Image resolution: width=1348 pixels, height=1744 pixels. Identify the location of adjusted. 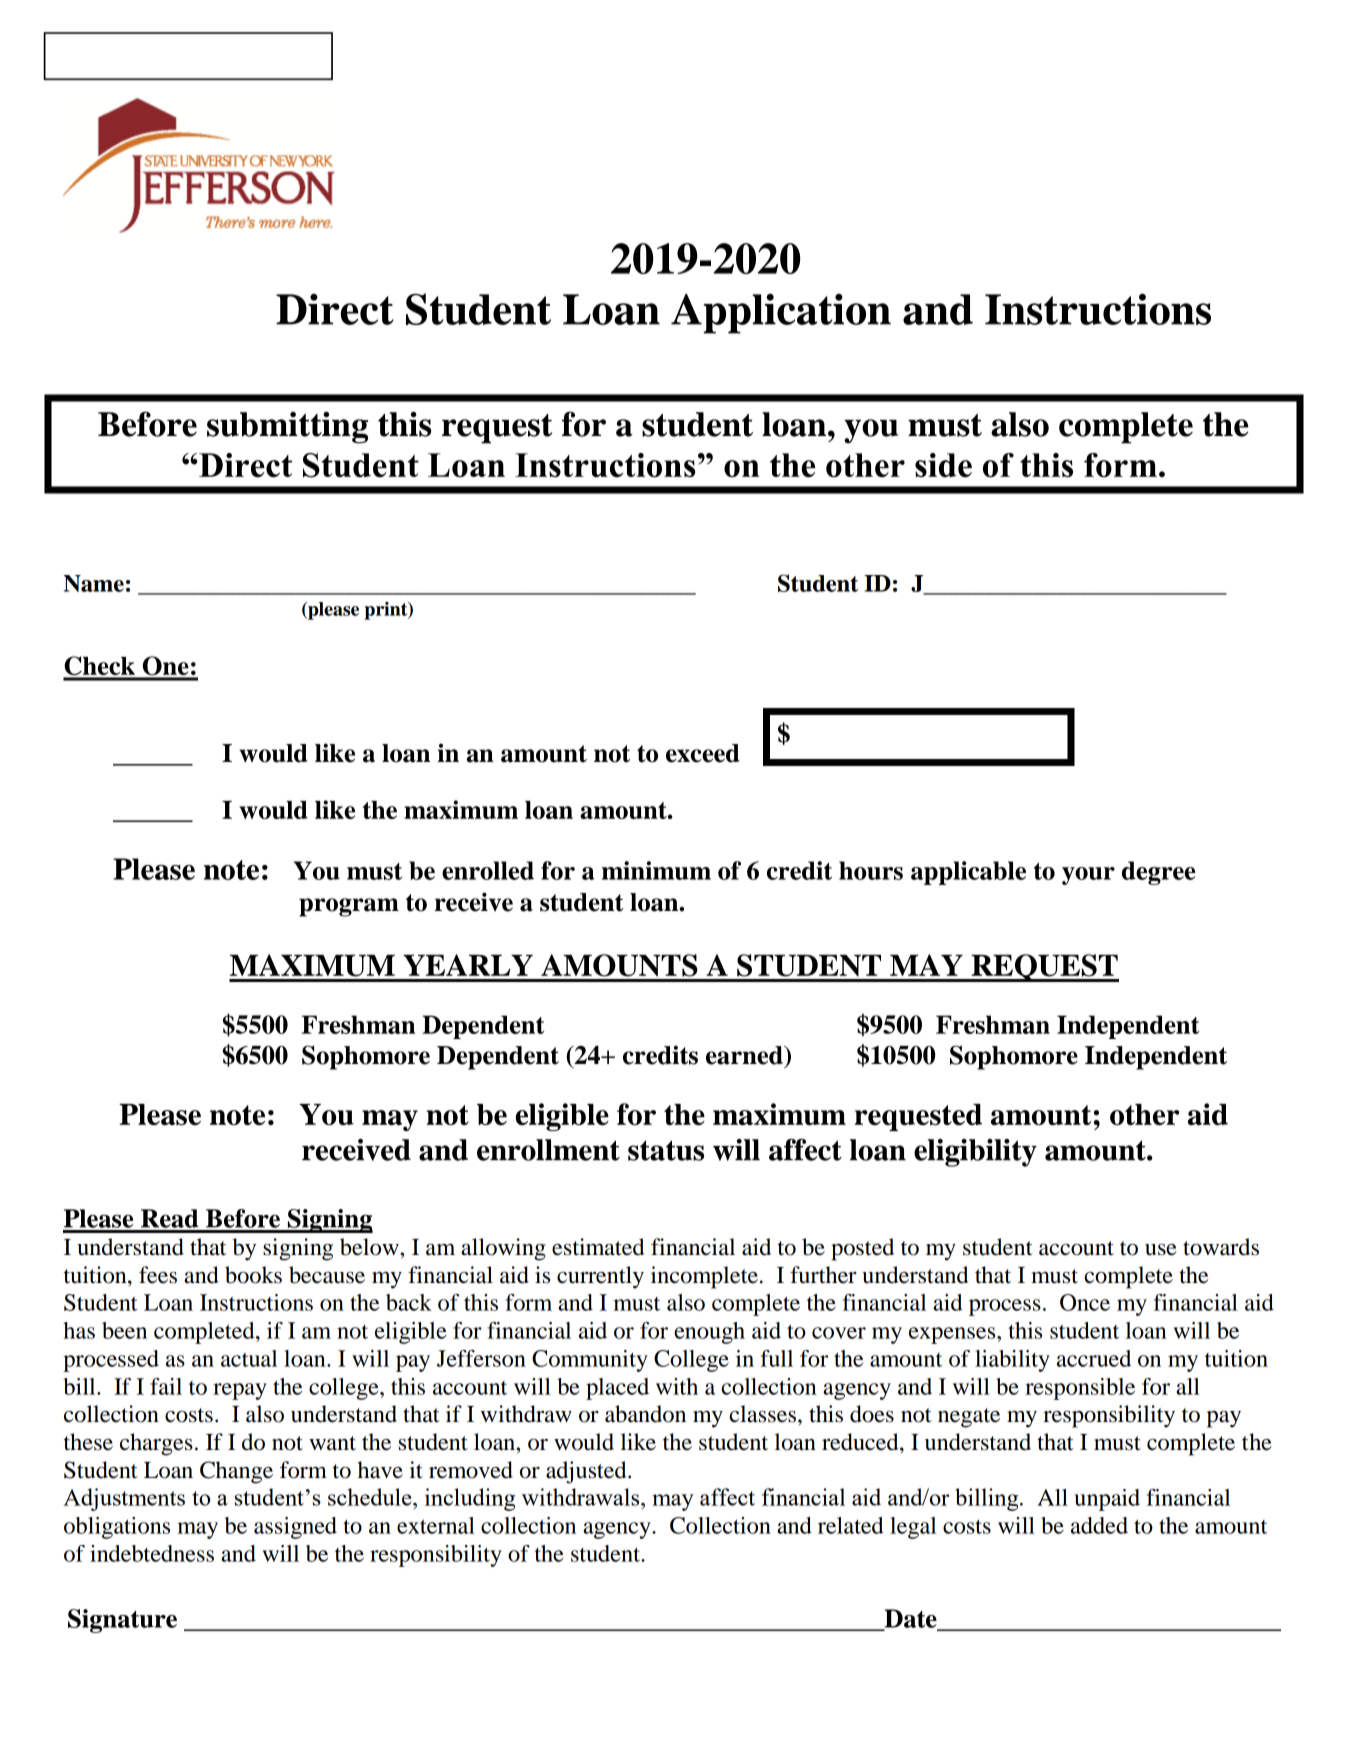
(587, 1472).
